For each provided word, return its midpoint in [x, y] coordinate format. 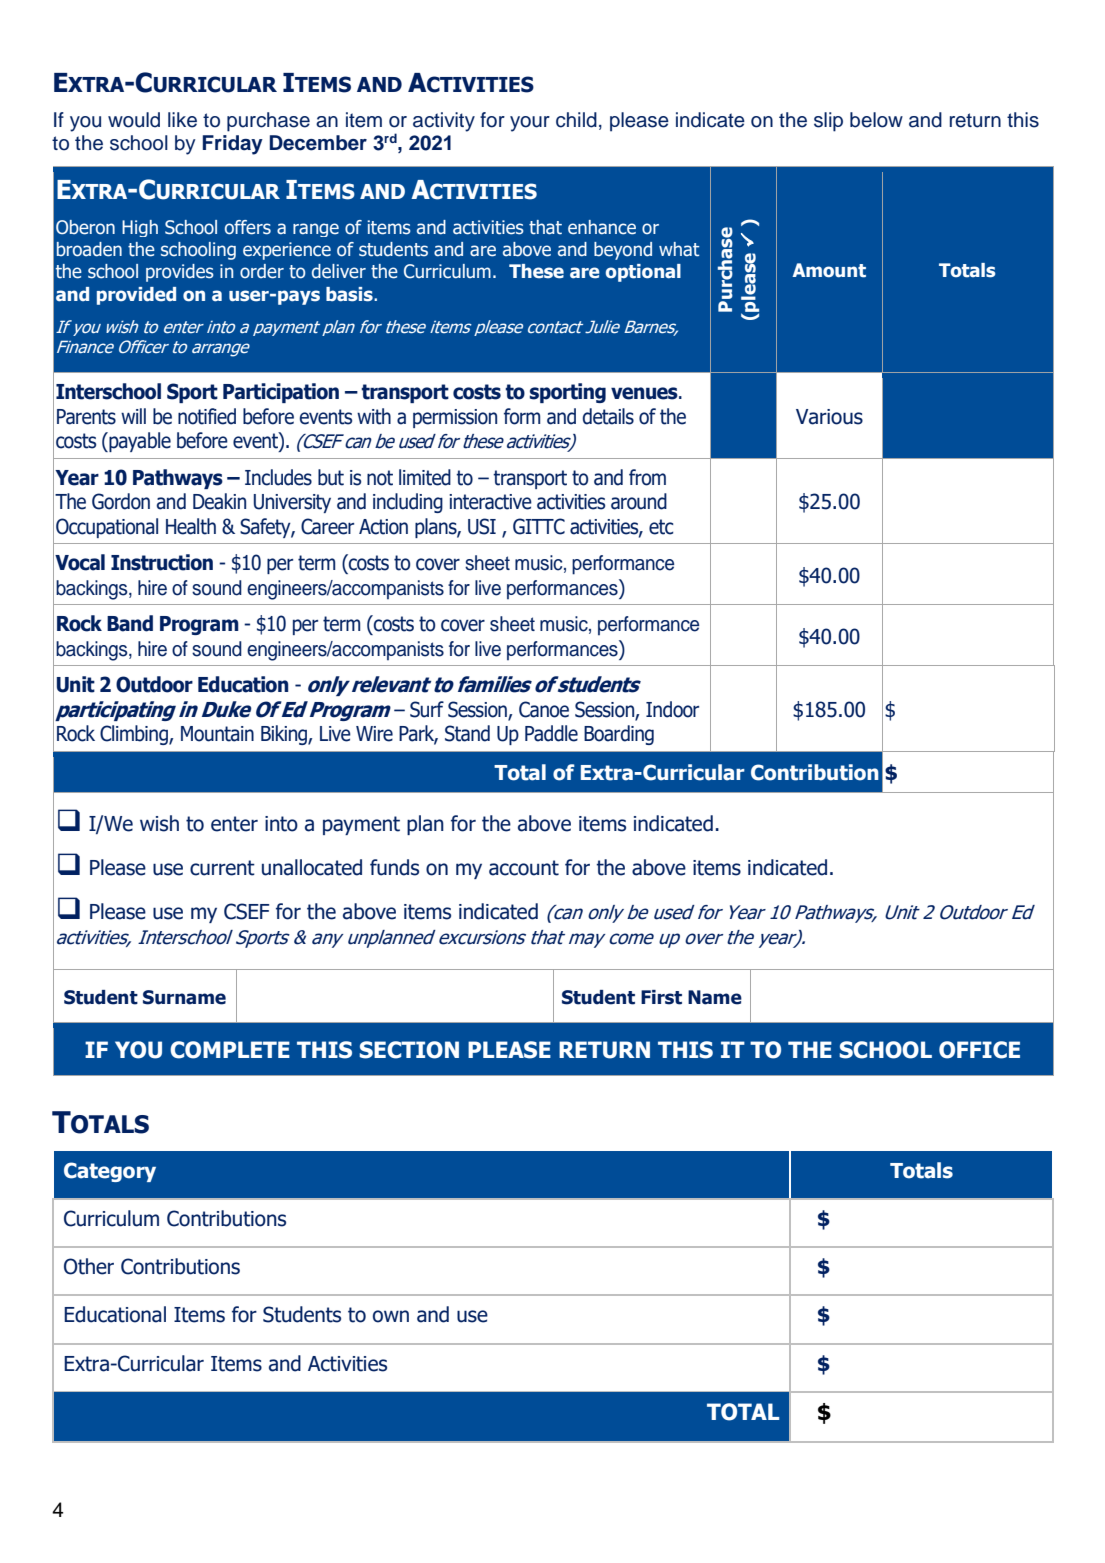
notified [207, 416]
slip [828, 122]
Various [829, 417]
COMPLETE [230, 1050]
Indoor [672, 709]
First [661, 997]
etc [661, 527]
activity [444, 122]
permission [455, 418]
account [524, 868]
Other [89, 1266]
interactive [490, 502]
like [182, 120]
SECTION [409, 1050]
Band [130, 623]
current [222, 868]
